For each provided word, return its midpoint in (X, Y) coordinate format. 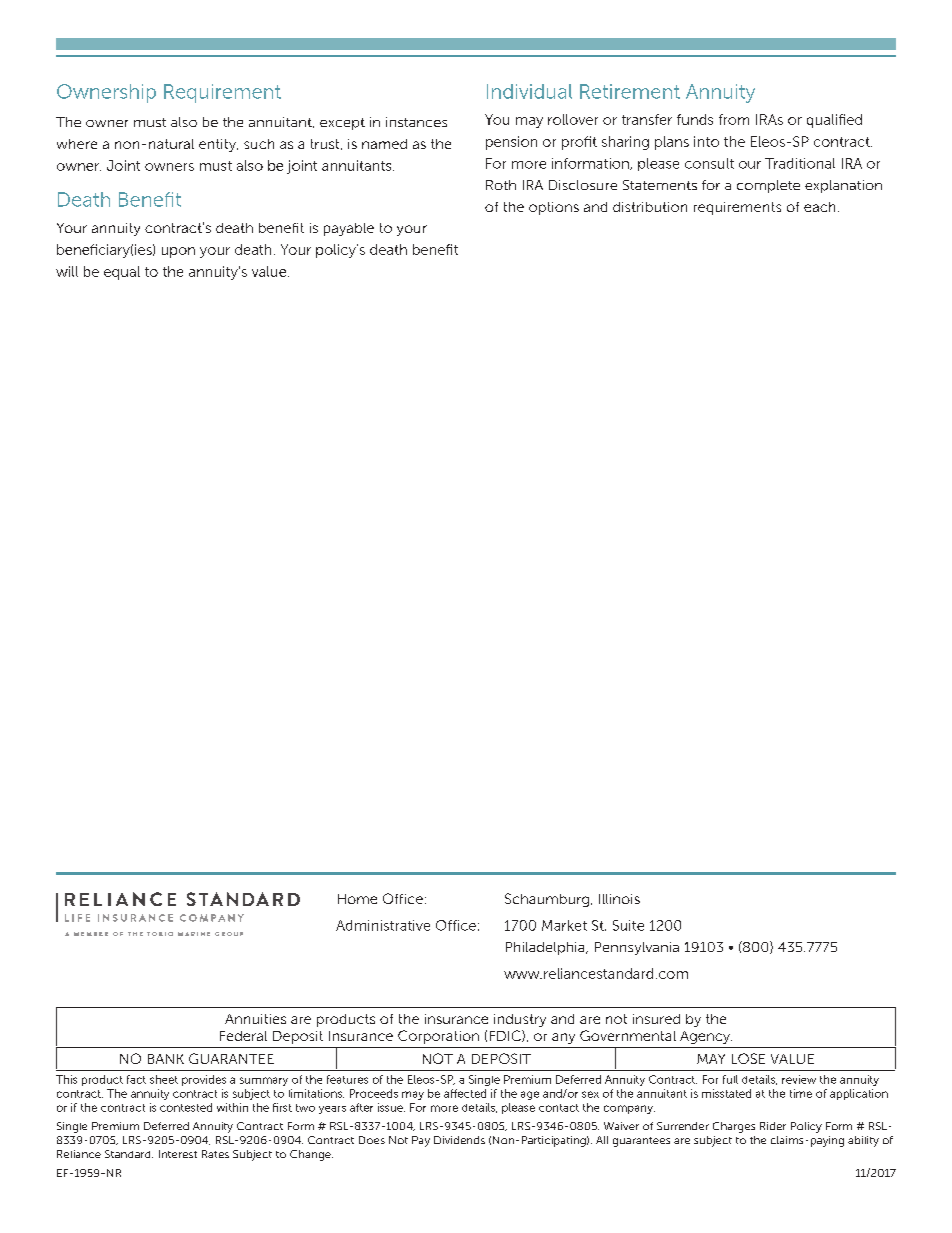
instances (416, 122)
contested (186, 1107)
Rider (773, 1126)
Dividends (459, 1140)
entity (218, 145)
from (734, 119)
